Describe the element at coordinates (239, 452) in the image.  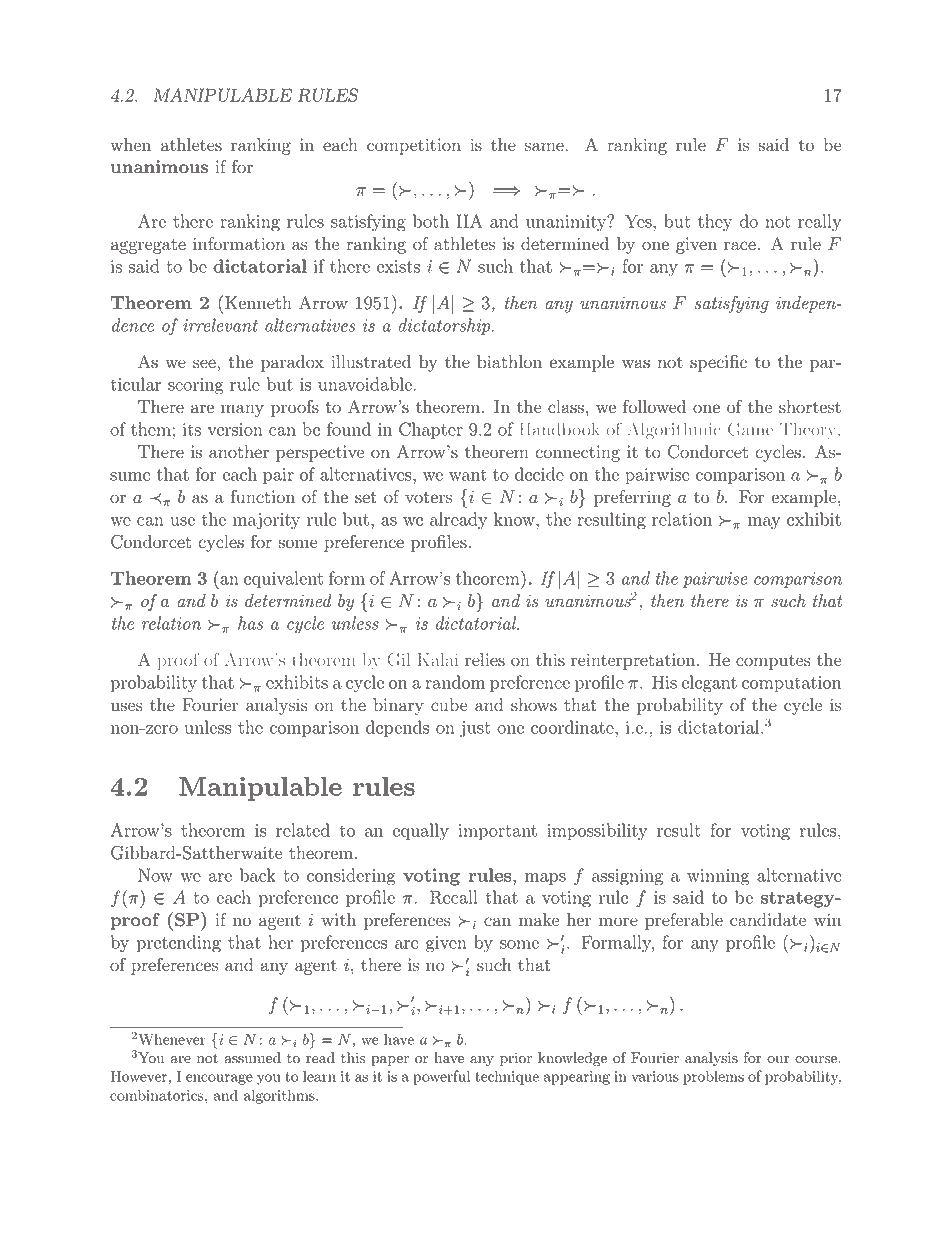
I see `another` at that location.
